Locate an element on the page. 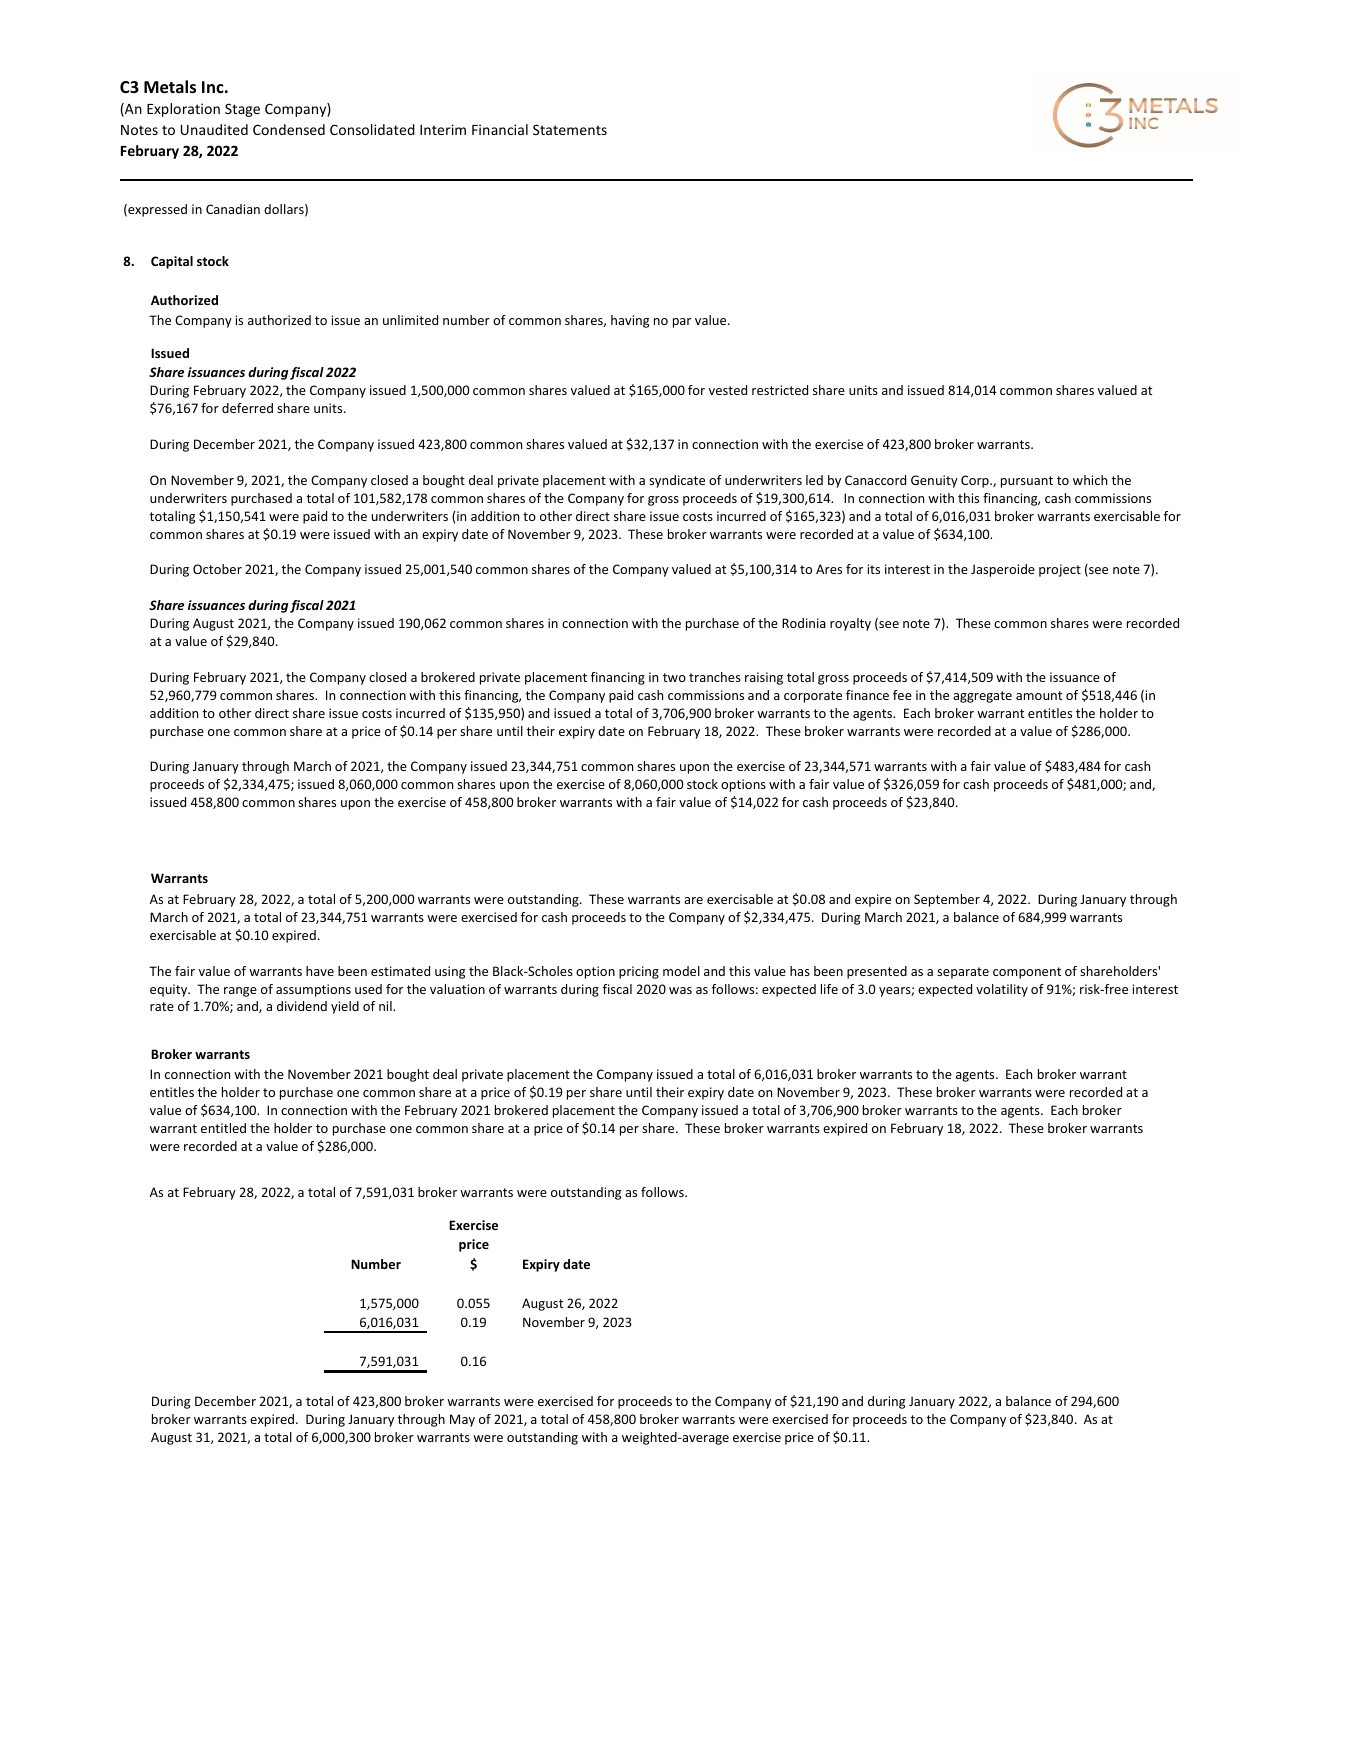 The image size is (1360, 1760). entitled is located at coordinates (223, 1128).
